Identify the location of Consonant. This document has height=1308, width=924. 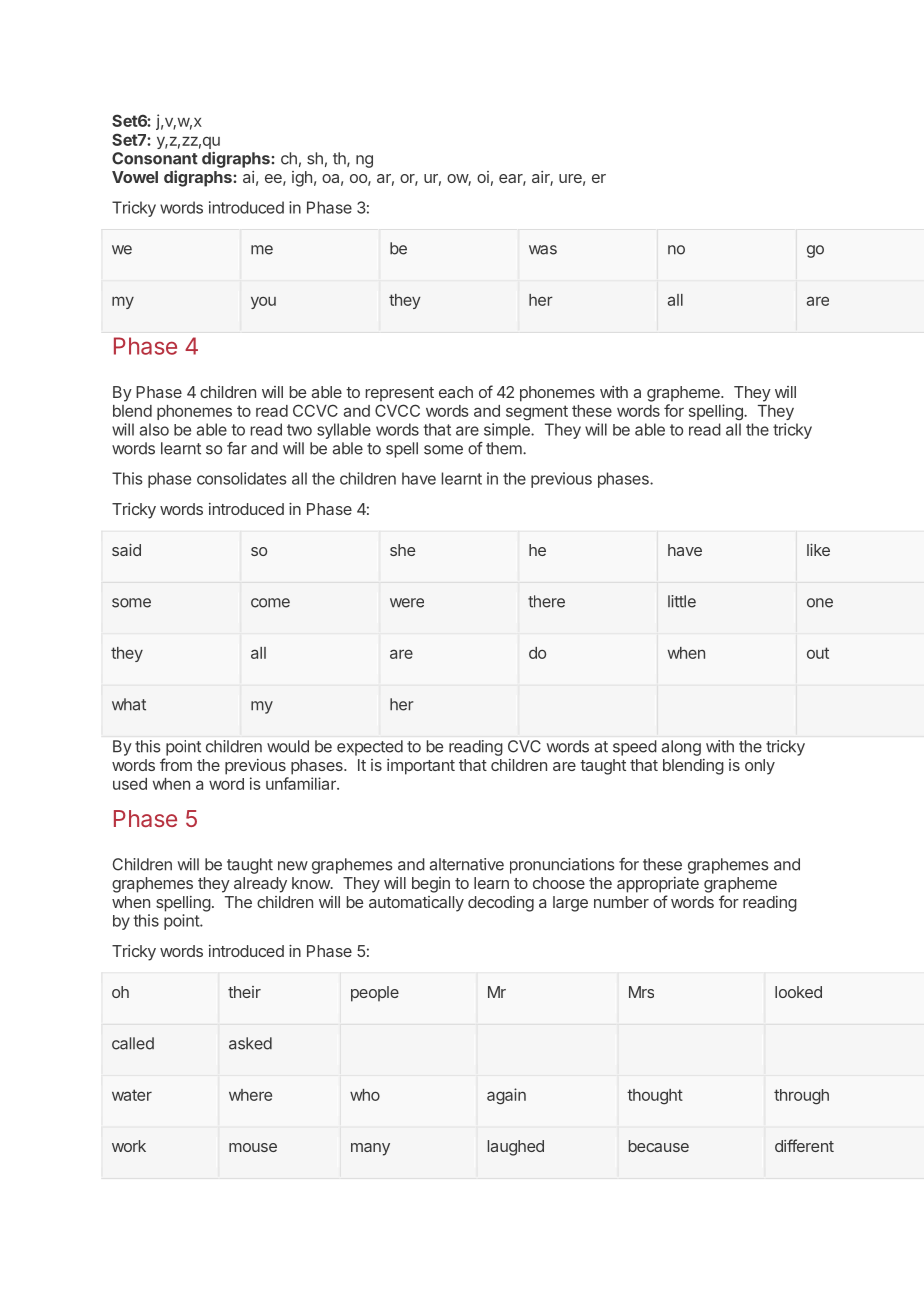
(155, 158).
